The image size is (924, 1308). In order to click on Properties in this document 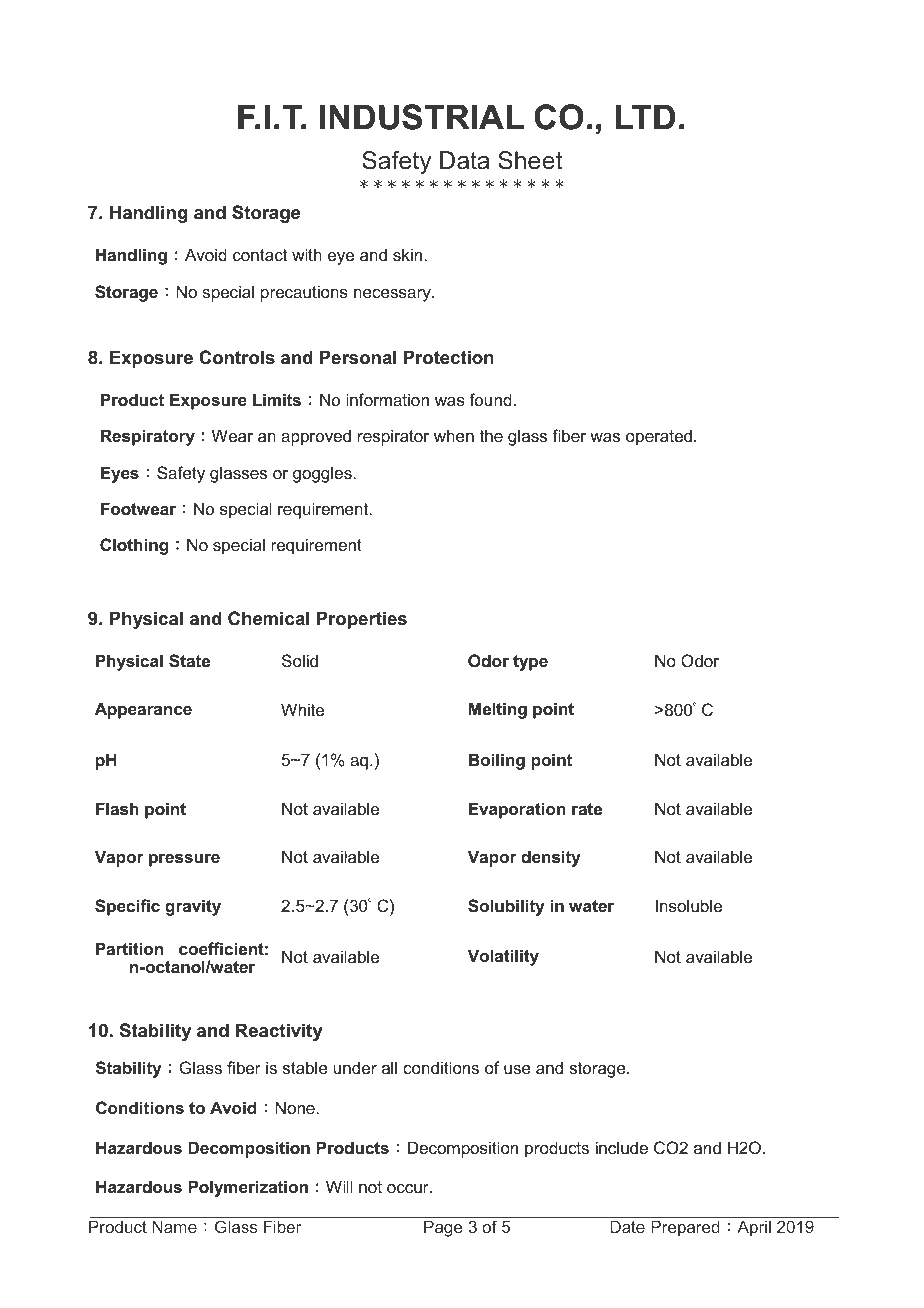, I will do `click(362, 620)`.
